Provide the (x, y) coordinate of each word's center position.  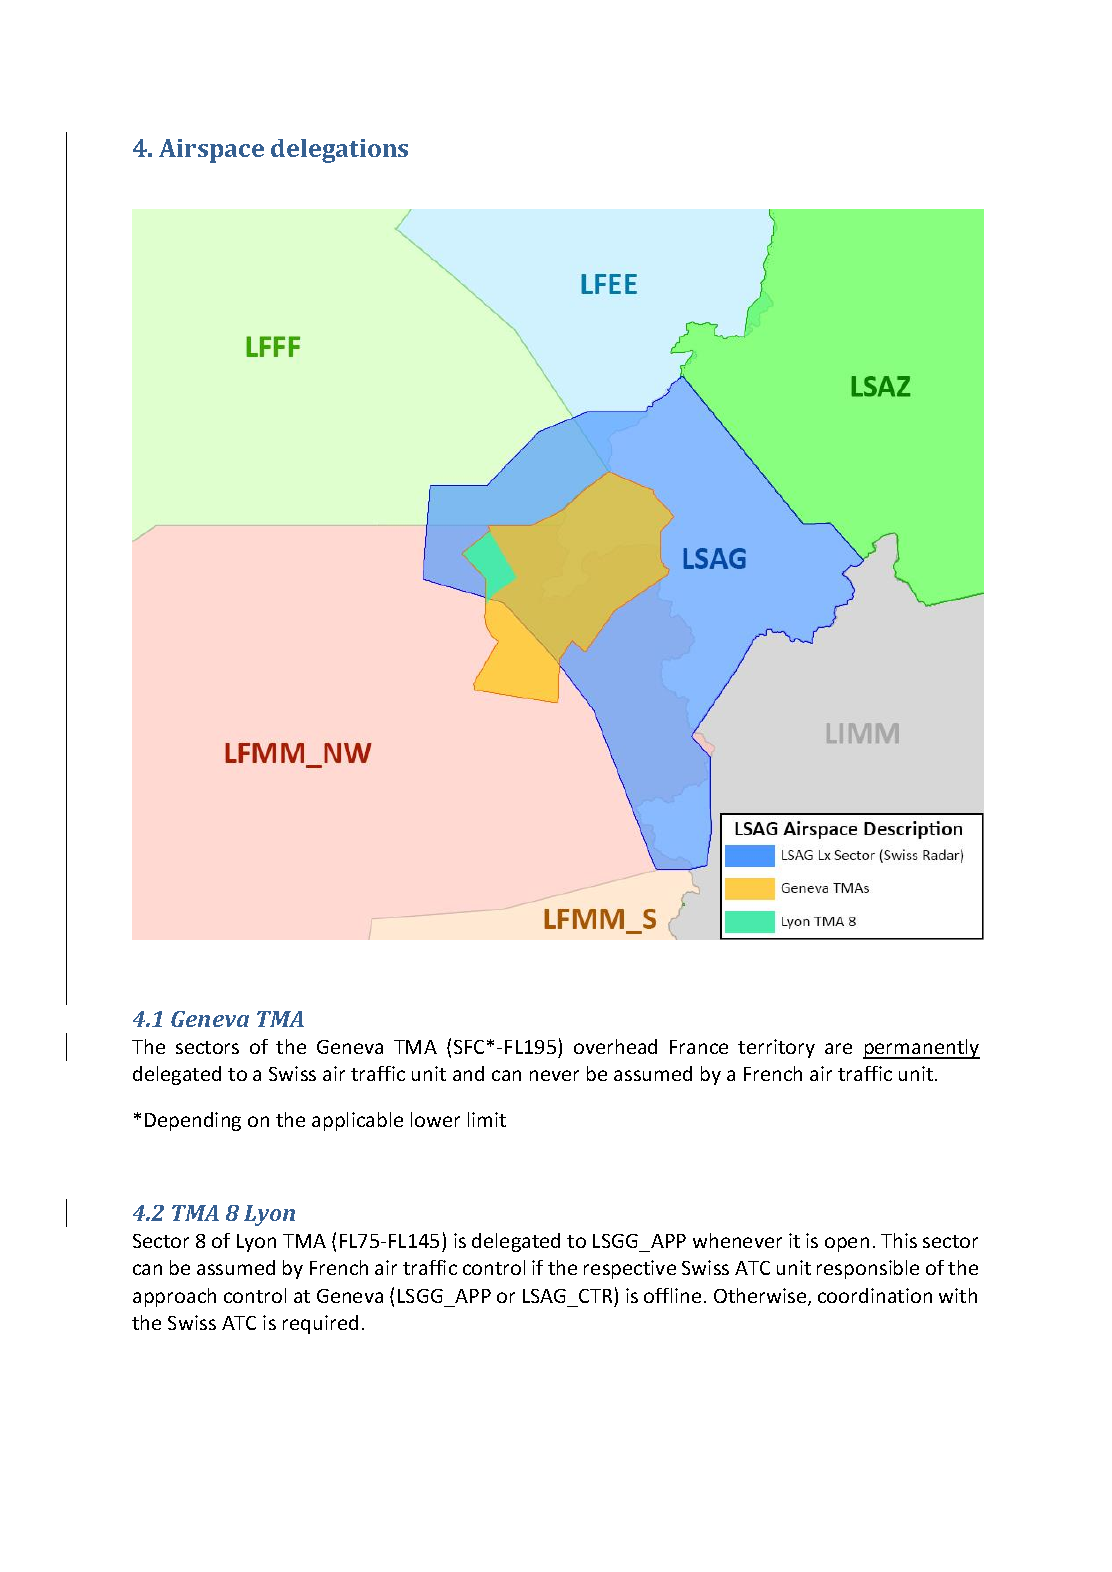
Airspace (211, 151)
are (838, 1048)
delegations (339, 151)
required (320, 1324)
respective (630, 1269)
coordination (875, 1295)
